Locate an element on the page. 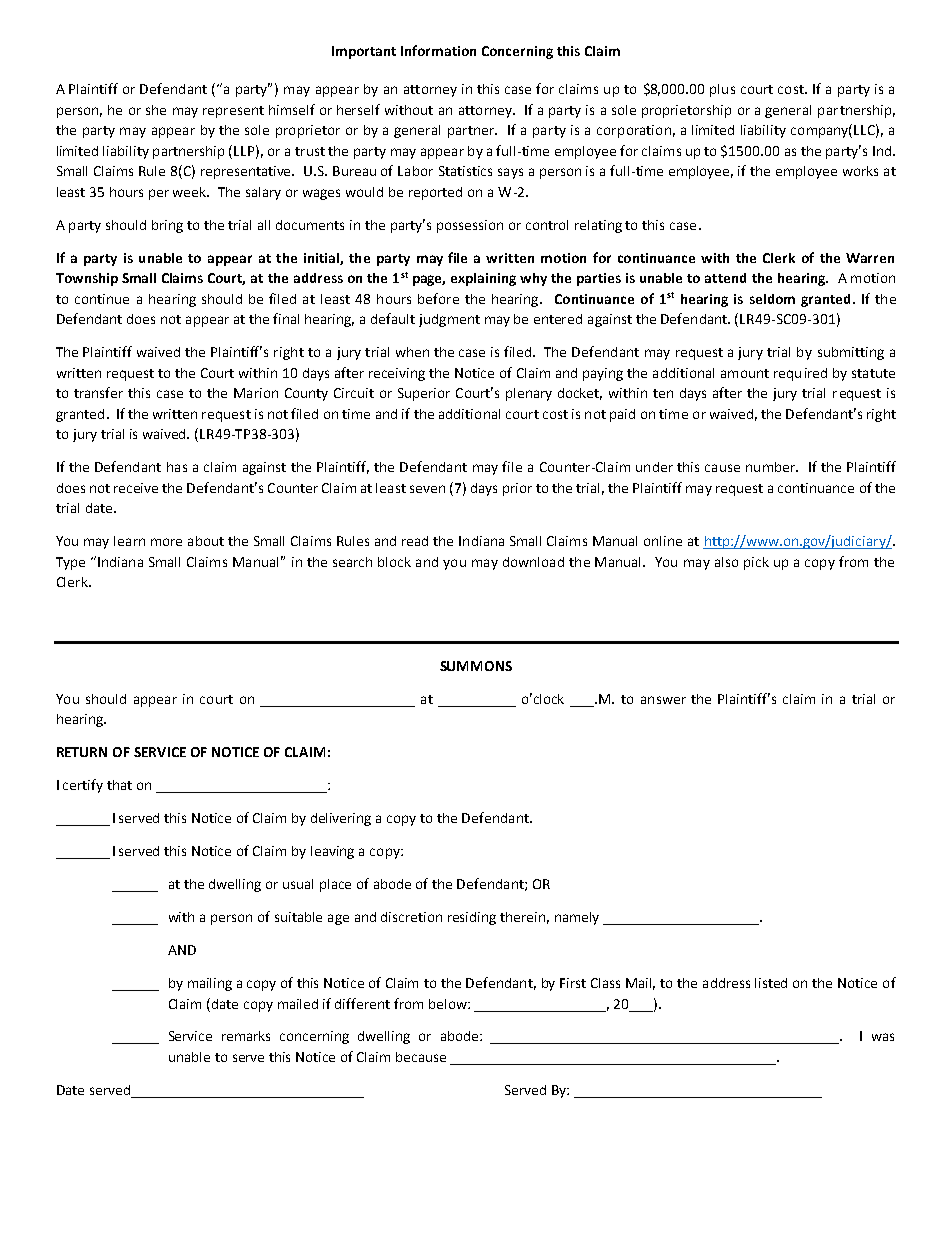 This page has width=952, height=1233. listed is located at coordinates (771, 983).
